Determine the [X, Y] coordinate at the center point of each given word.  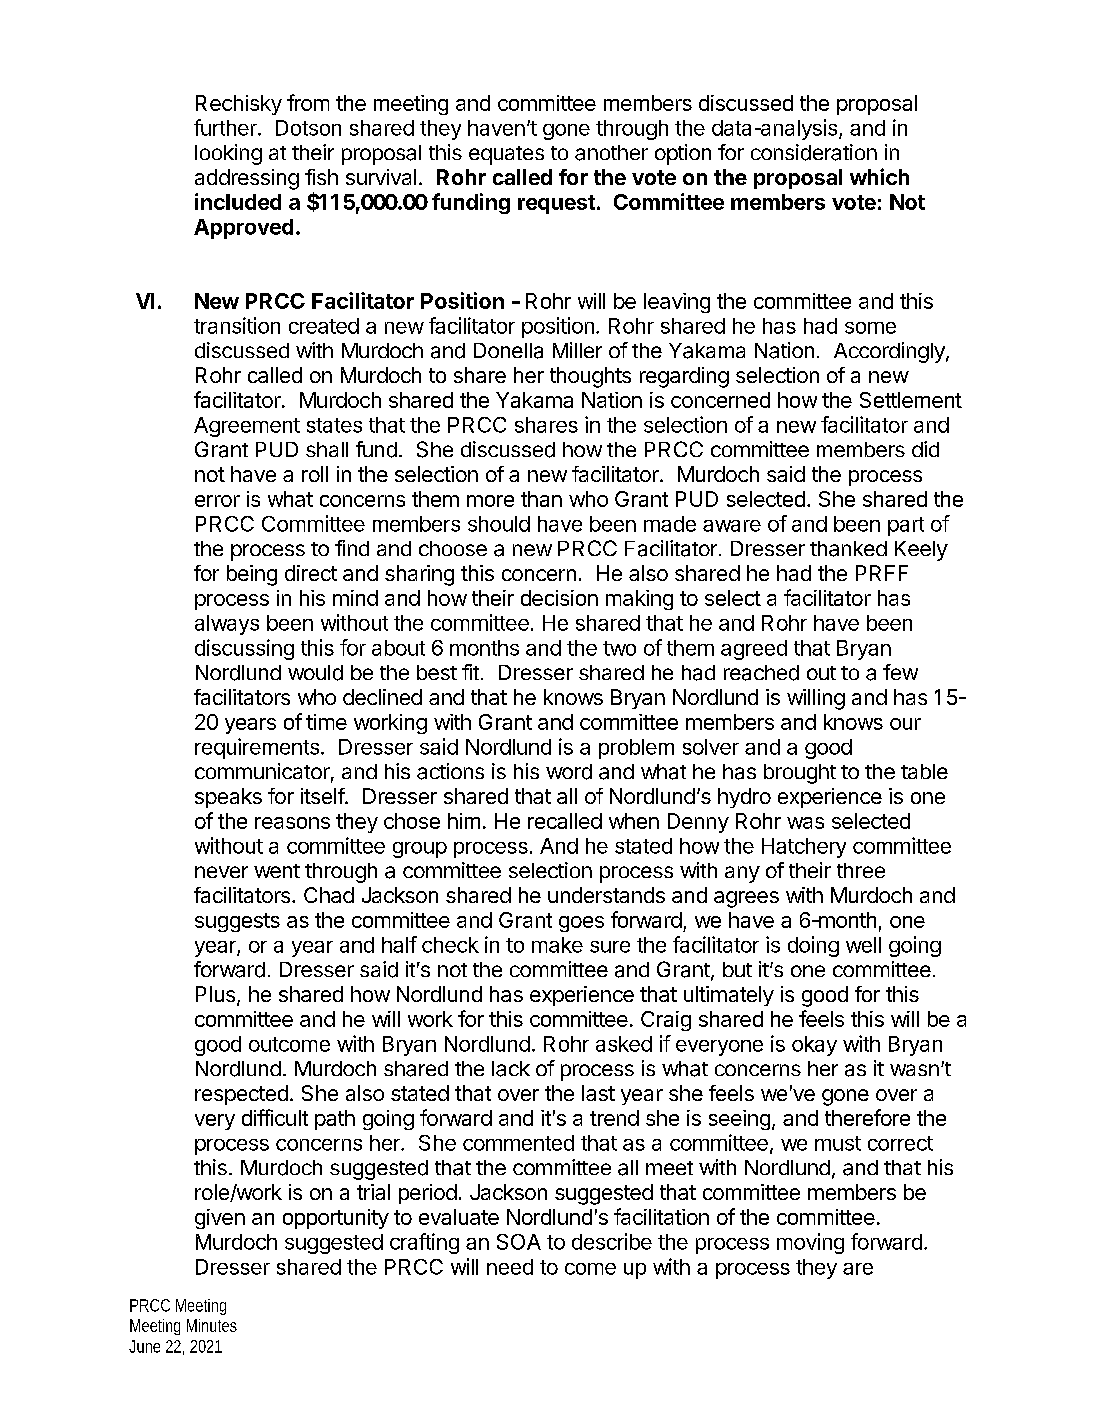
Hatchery [804, 848]
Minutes [212, 1325]
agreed [754, 650]
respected [241, 1095]
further [226, 127]
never [221, 872]
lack [511, 1069]
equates [506, 155]
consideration [814, 152]
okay [814, 1046]
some [870, 328]
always [227, 625]
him [464, 821]
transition [237, 325]
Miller [577, 350]
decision [559, 598]
